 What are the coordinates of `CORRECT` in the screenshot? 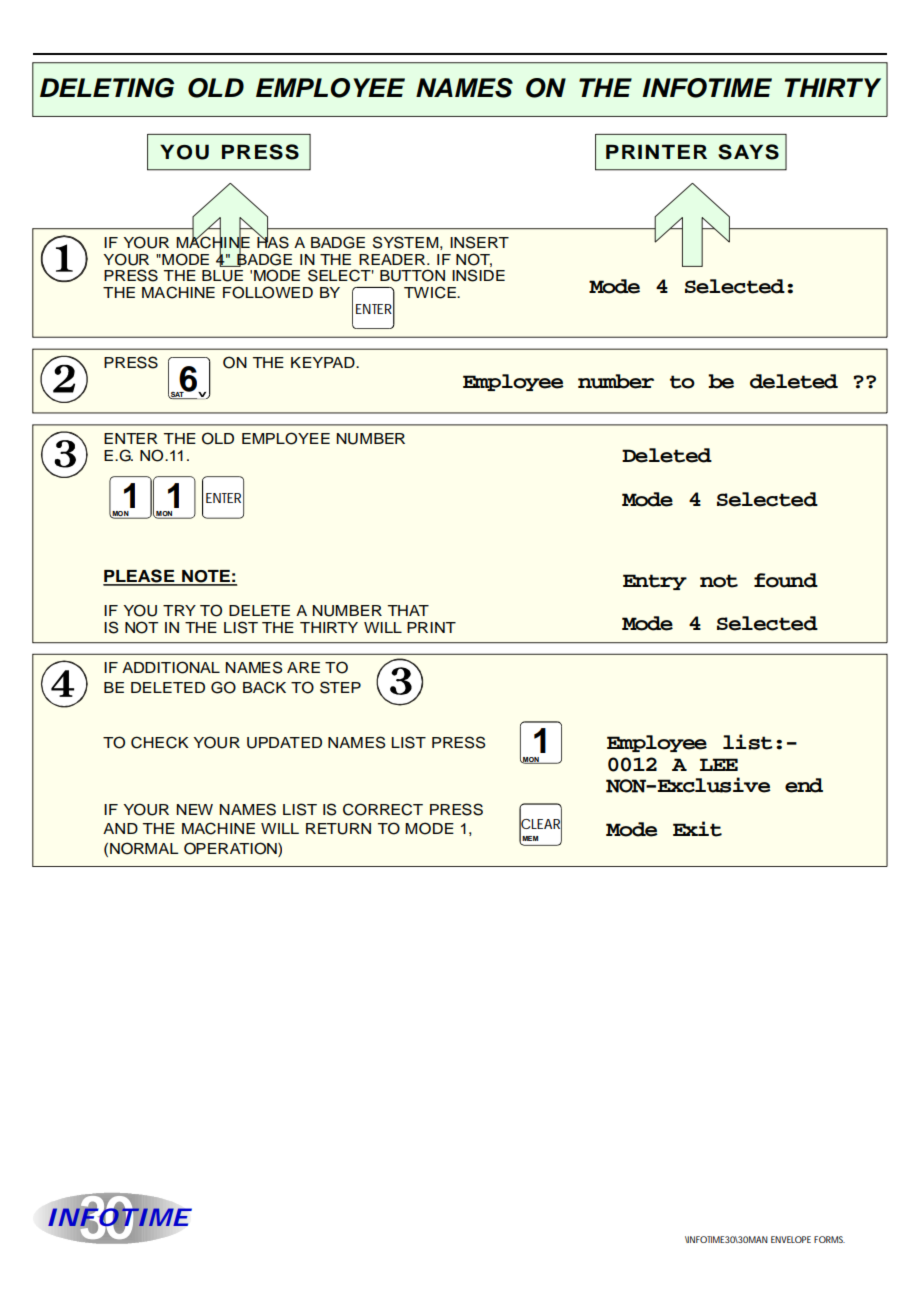 It's located at (383, 809).
